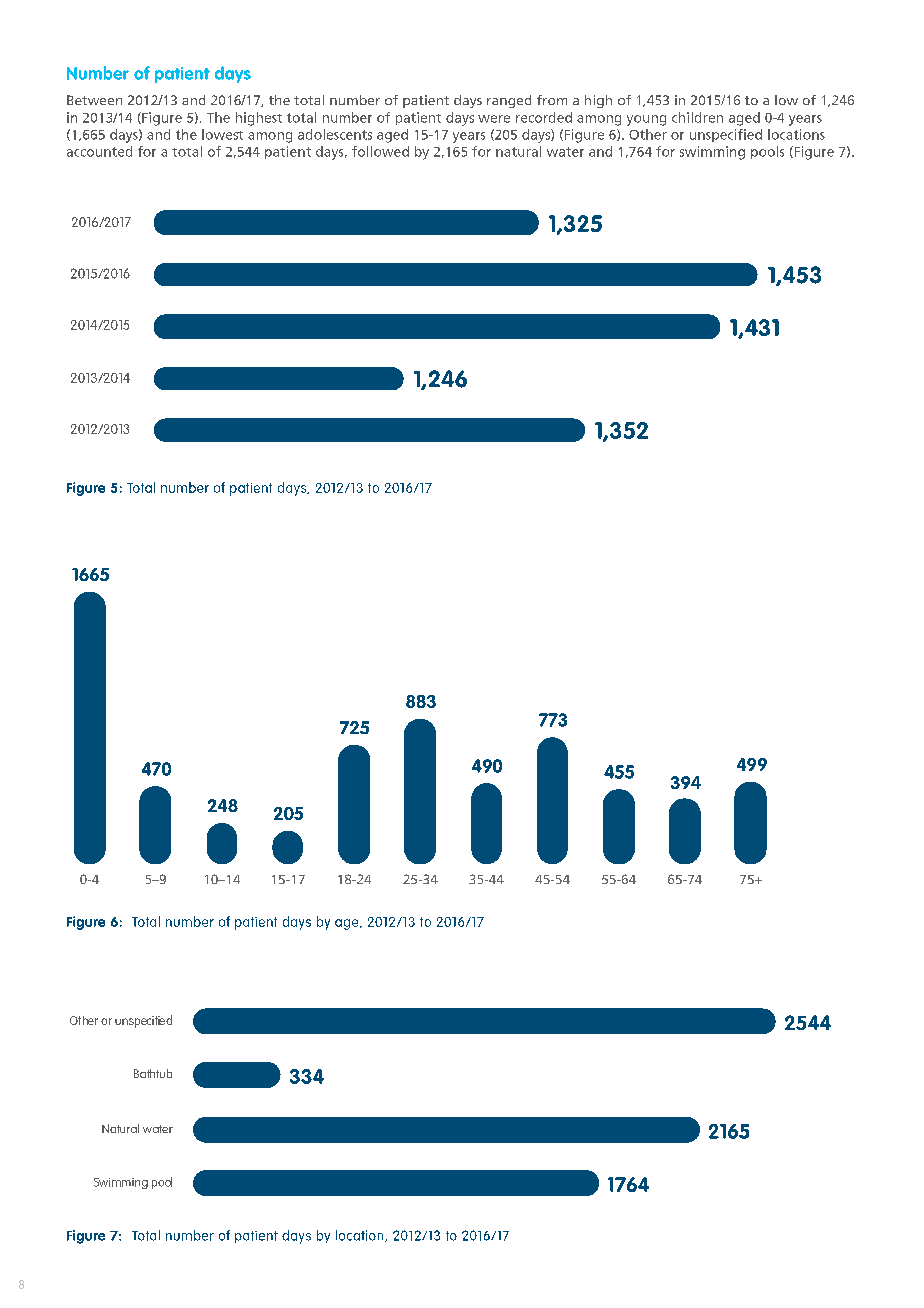  What do you see at coordinates (380, 151) in the document?
I see `followed` at bounding box center [380, 151].
